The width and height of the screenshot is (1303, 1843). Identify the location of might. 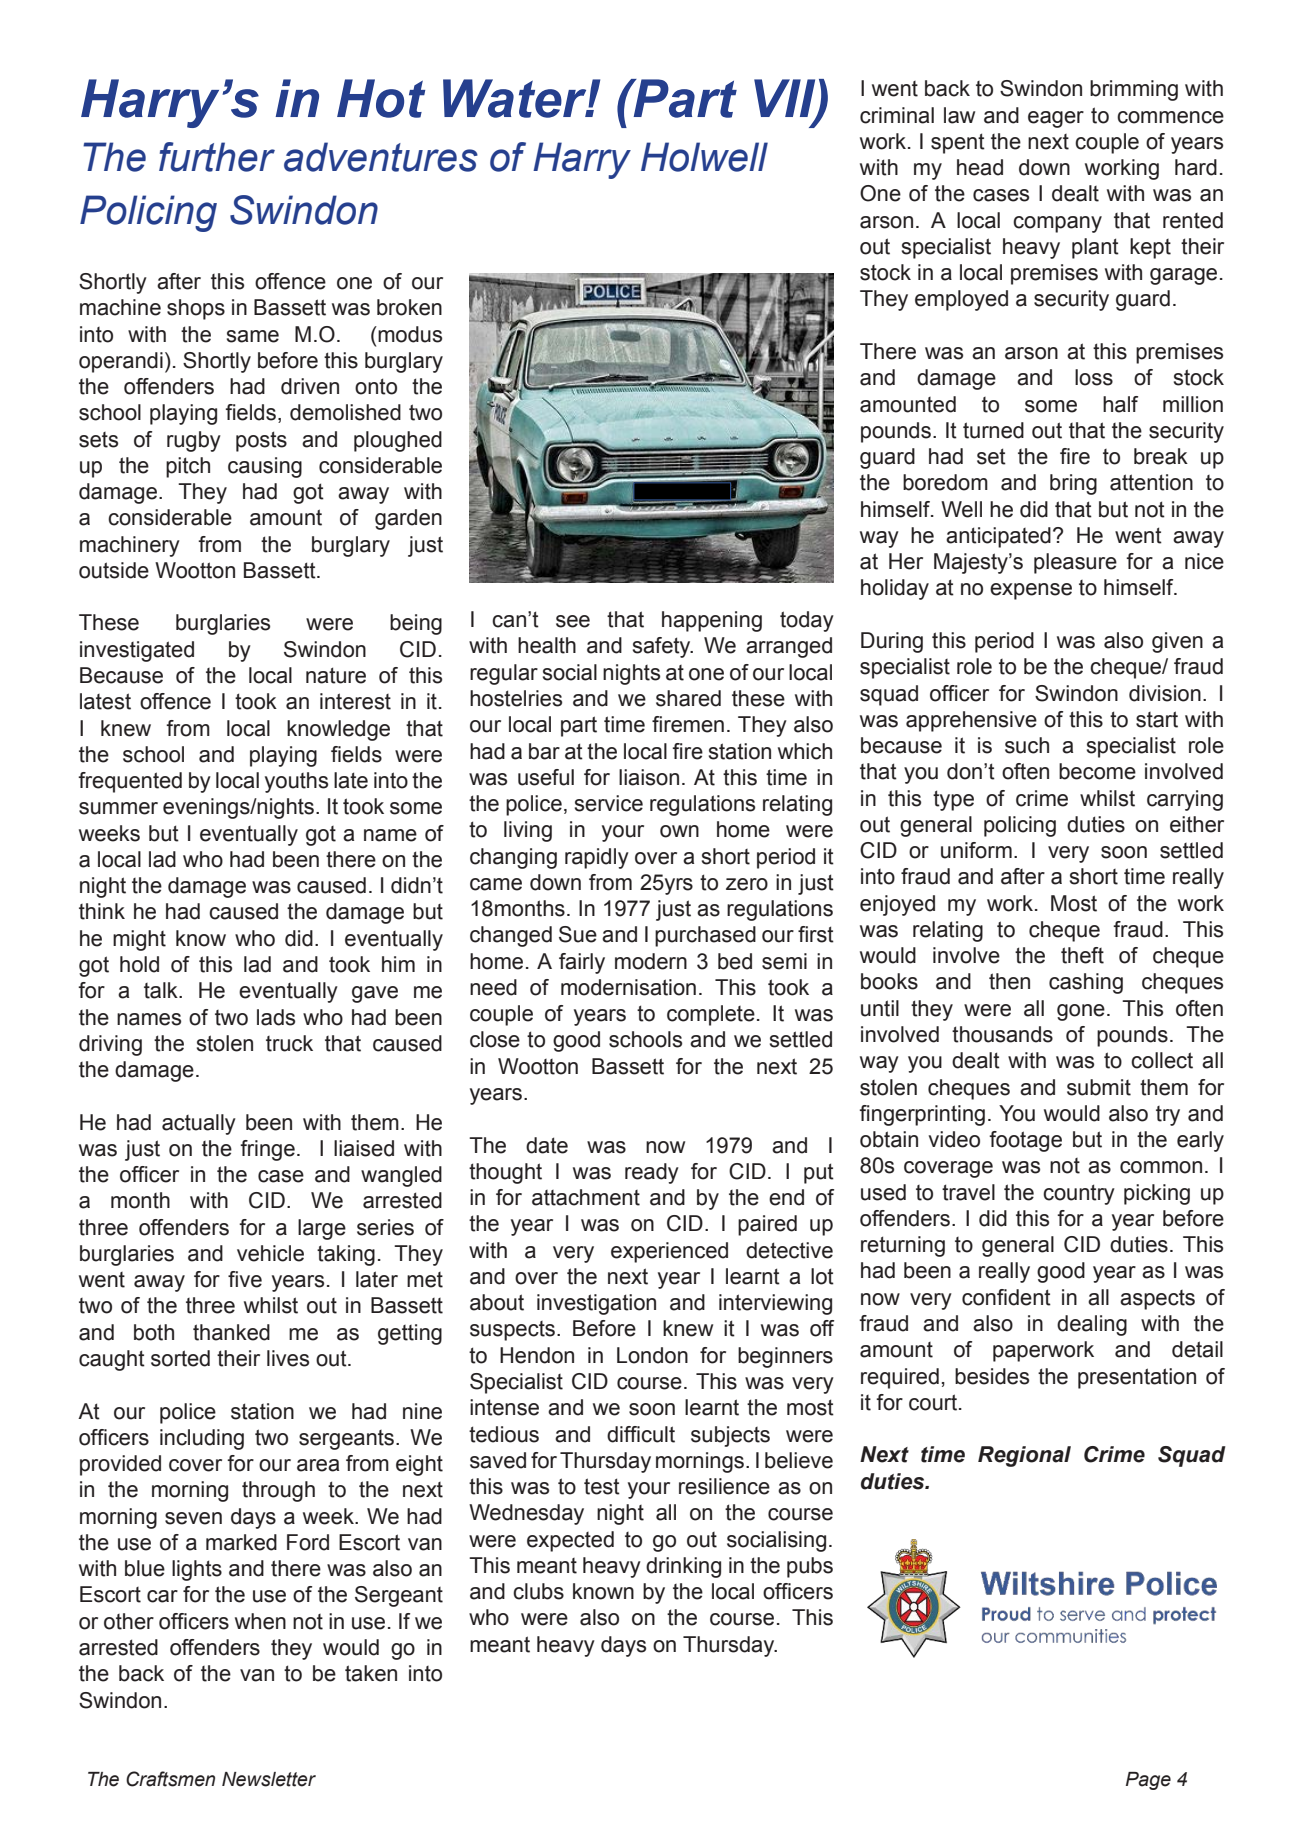
(139, 940).
